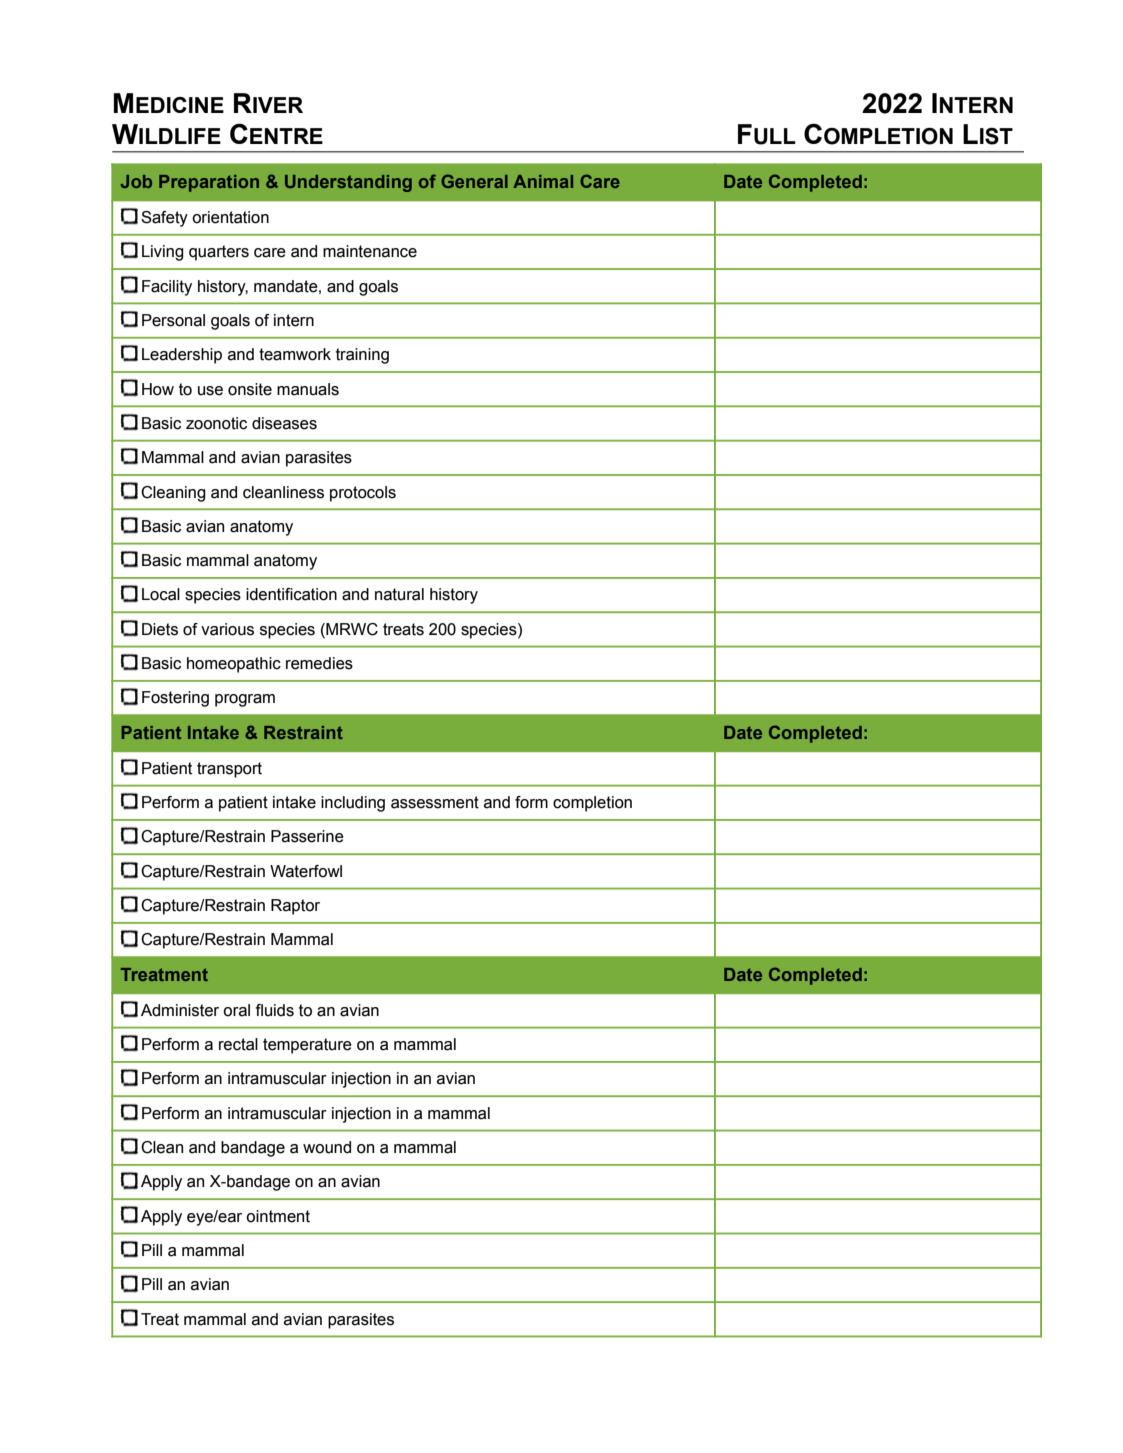  I want to click on remedies, so click(319, 663).
